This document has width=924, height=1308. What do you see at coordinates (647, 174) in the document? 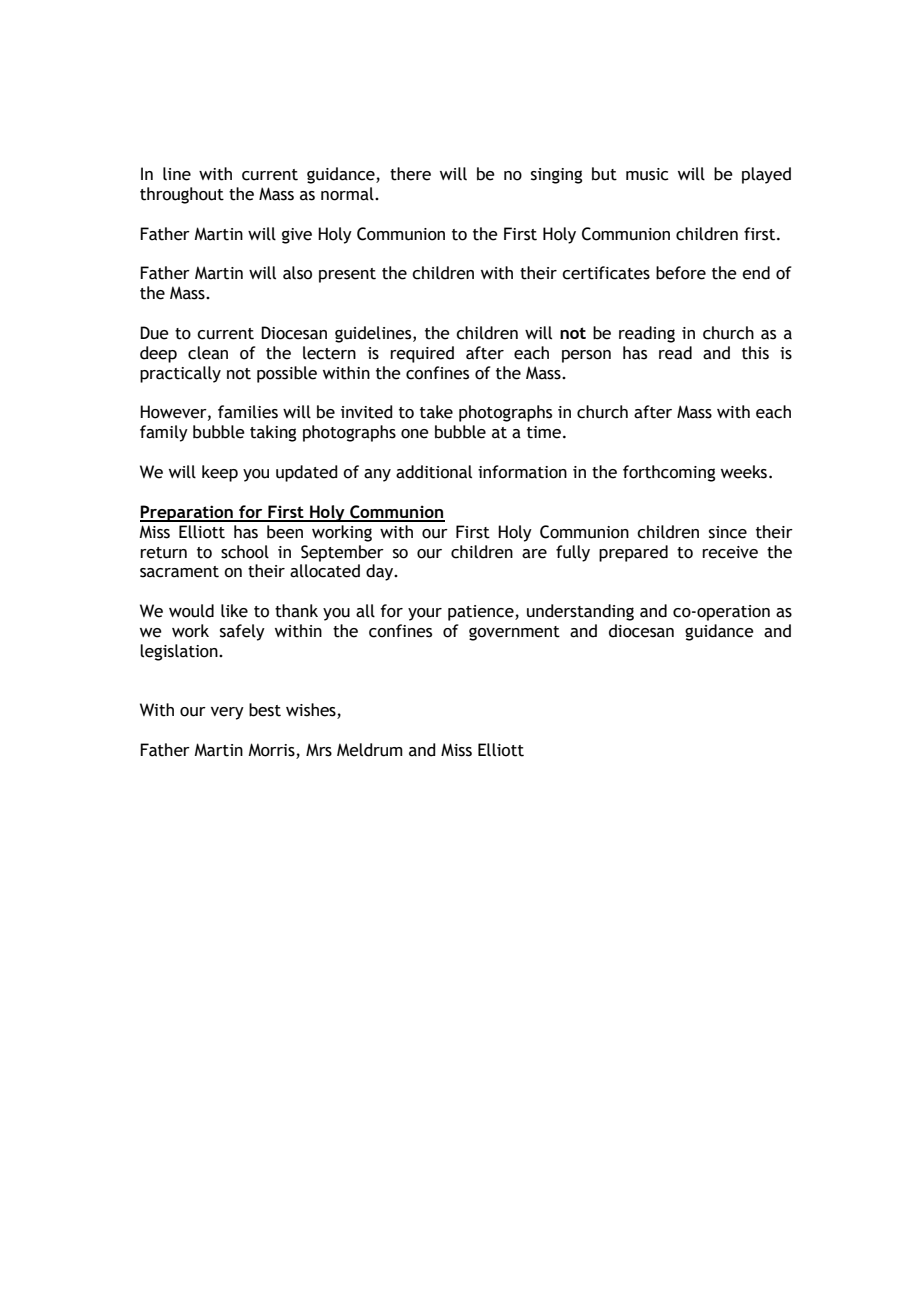
I see `music` at bounding box center [647, 174].
